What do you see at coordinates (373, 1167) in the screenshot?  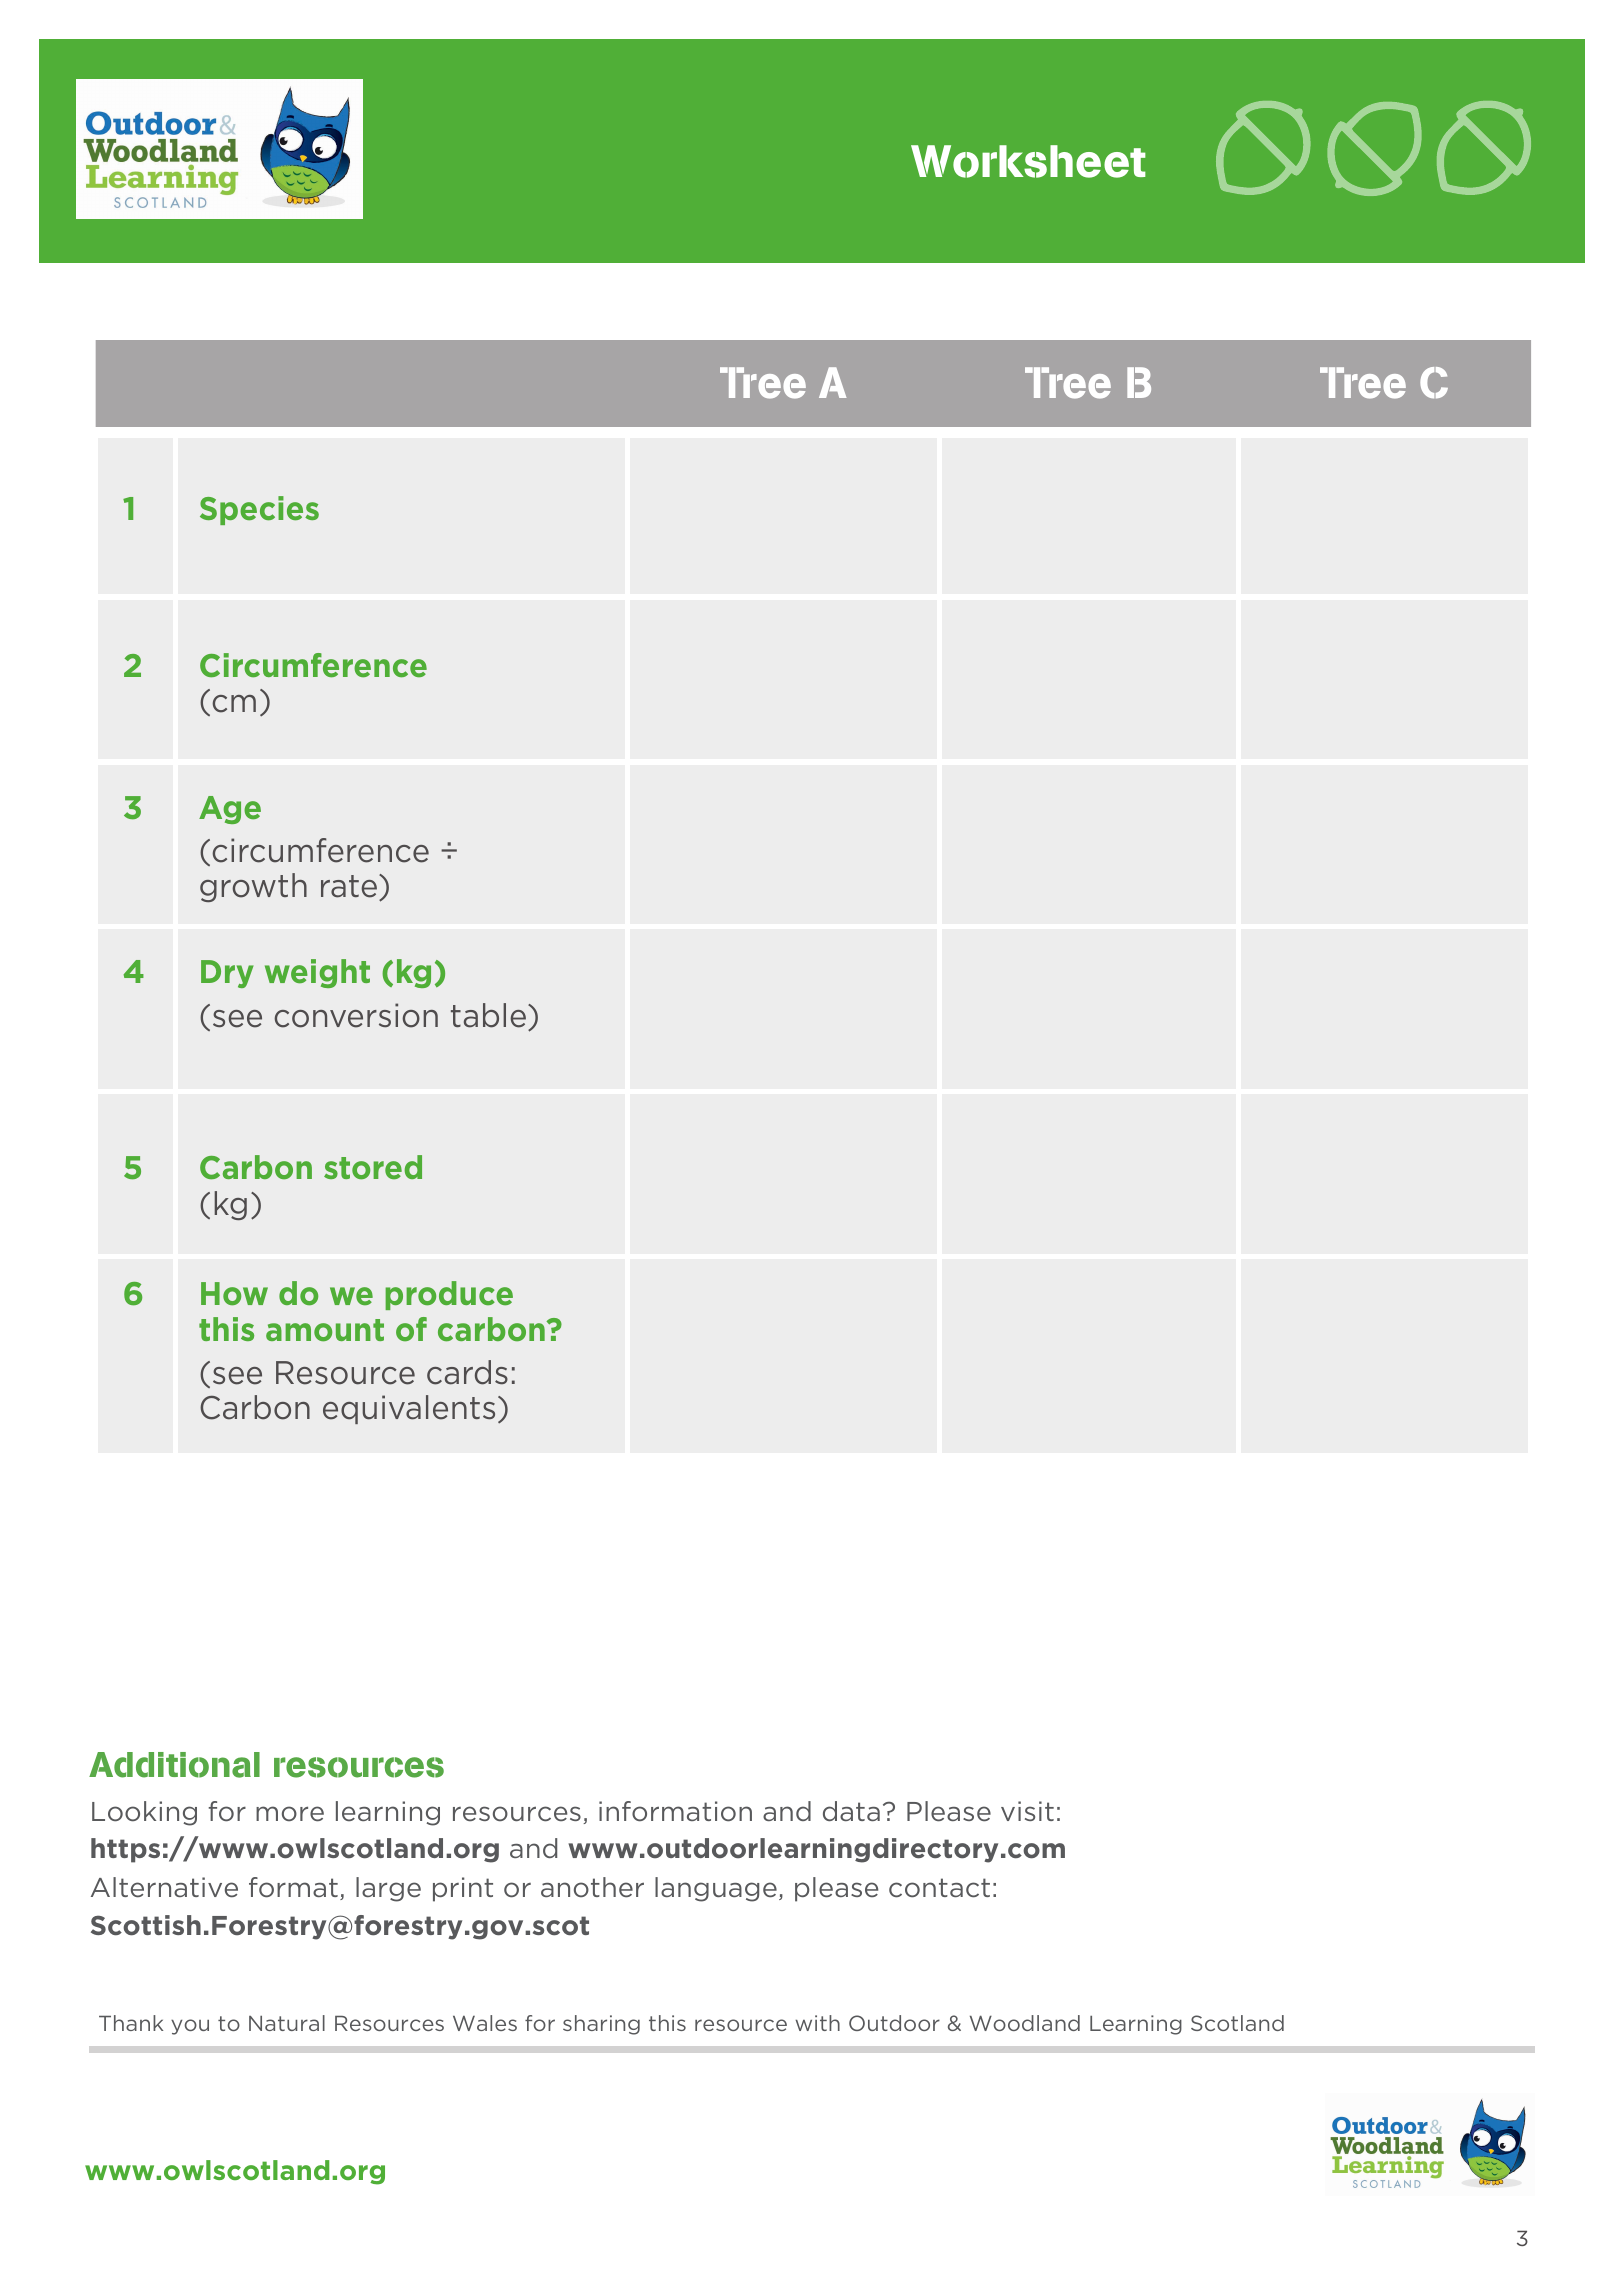 I see `stored` at bounding box center [373, 1167].
